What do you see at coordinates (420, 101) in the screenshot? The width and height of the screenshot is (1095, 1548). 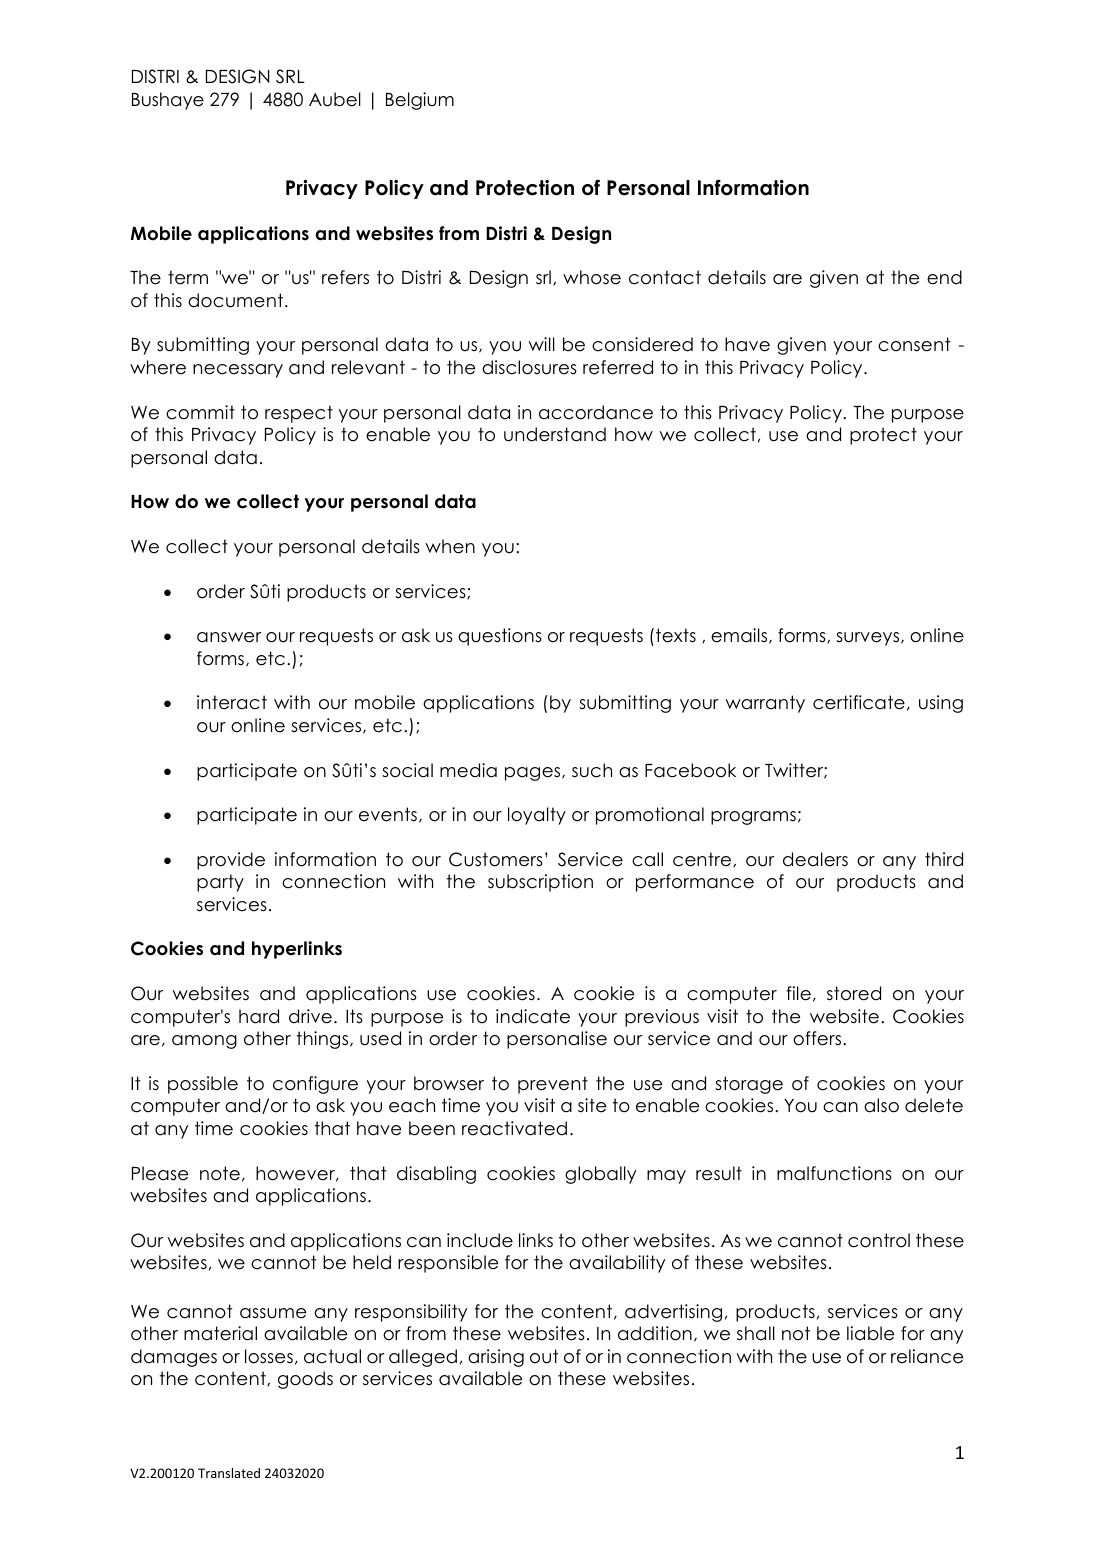 I see `Belgium` at bounding box center [420, 101].
